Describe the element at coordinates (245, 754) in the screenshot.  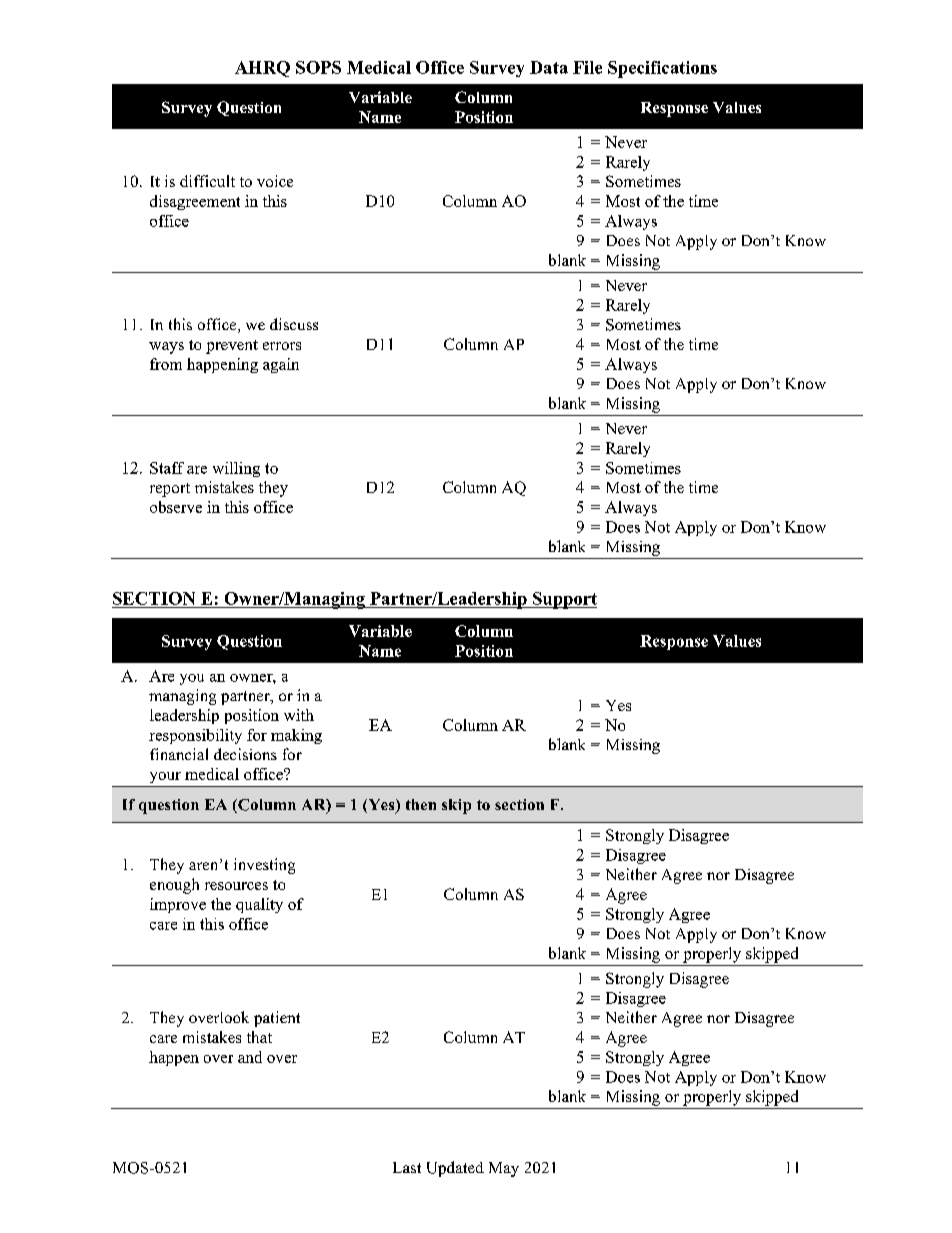
I see `decisions` at that location.
